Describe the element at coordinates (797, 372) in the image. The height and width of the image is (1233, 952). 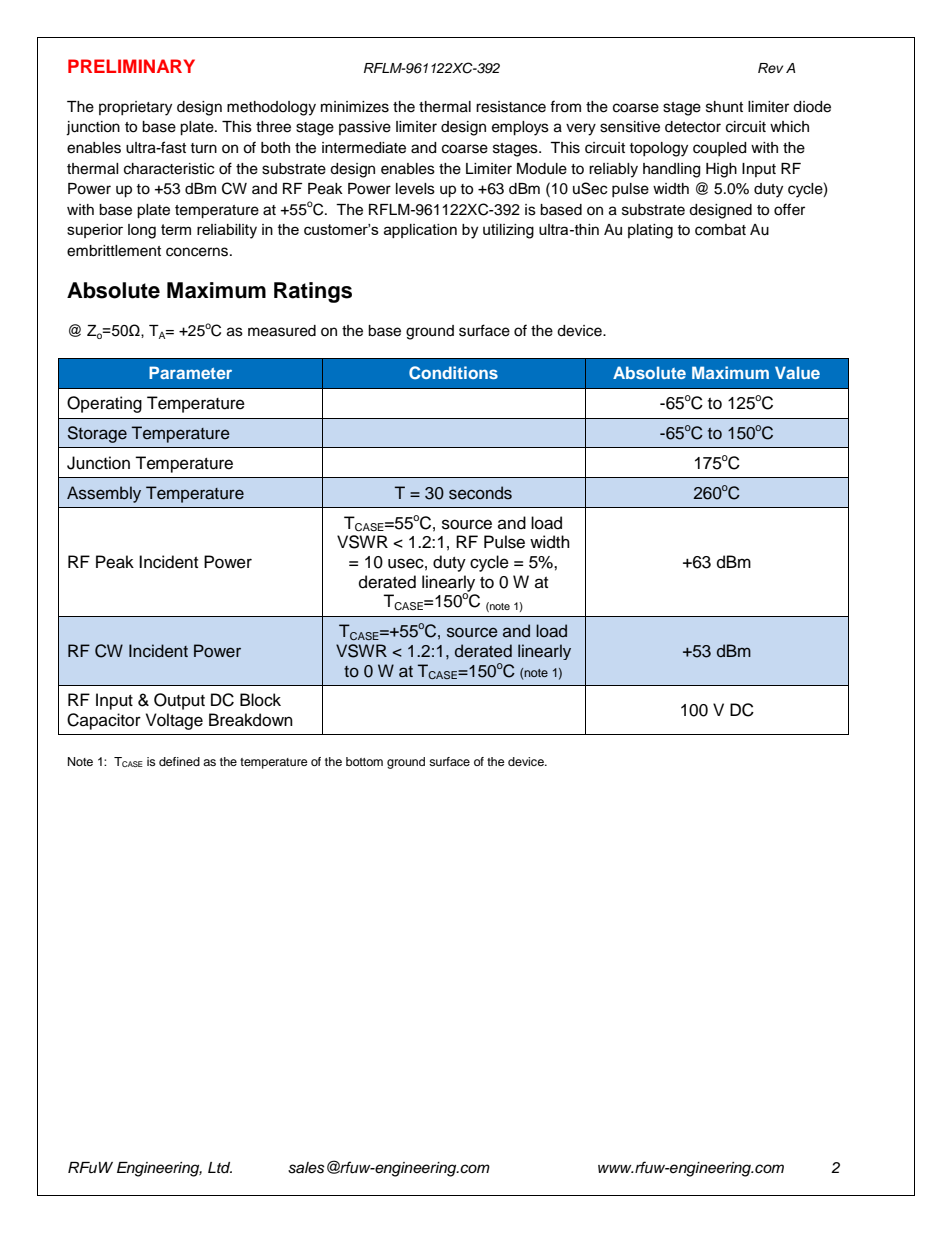
I see `Value` at that location.
